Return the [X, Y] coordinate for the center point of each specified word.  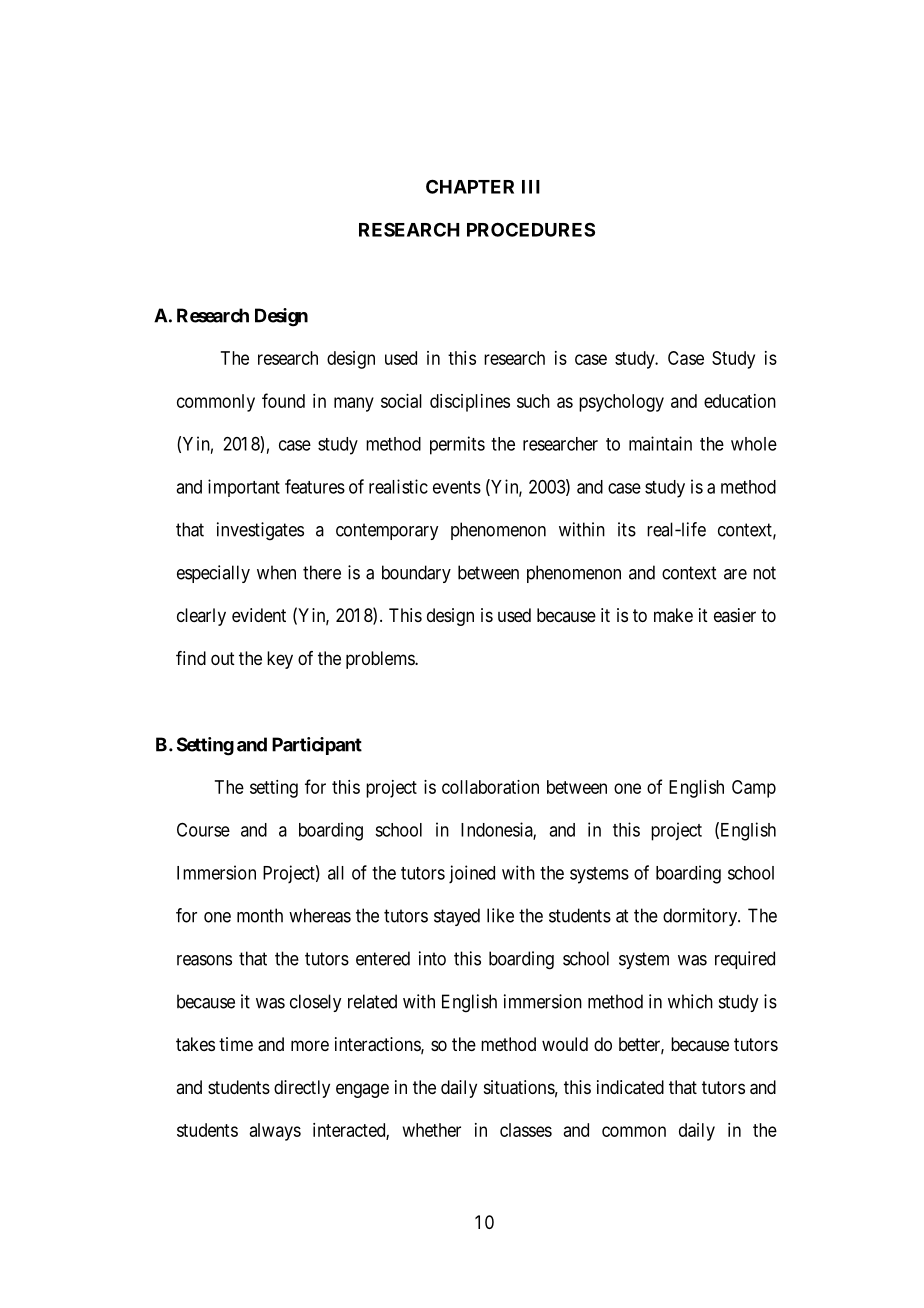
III [531, 187]
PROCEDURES [531, 229]
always [275, 1132]
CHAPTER [470, 186]
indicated [630, 1087]
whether [432, 1130]
